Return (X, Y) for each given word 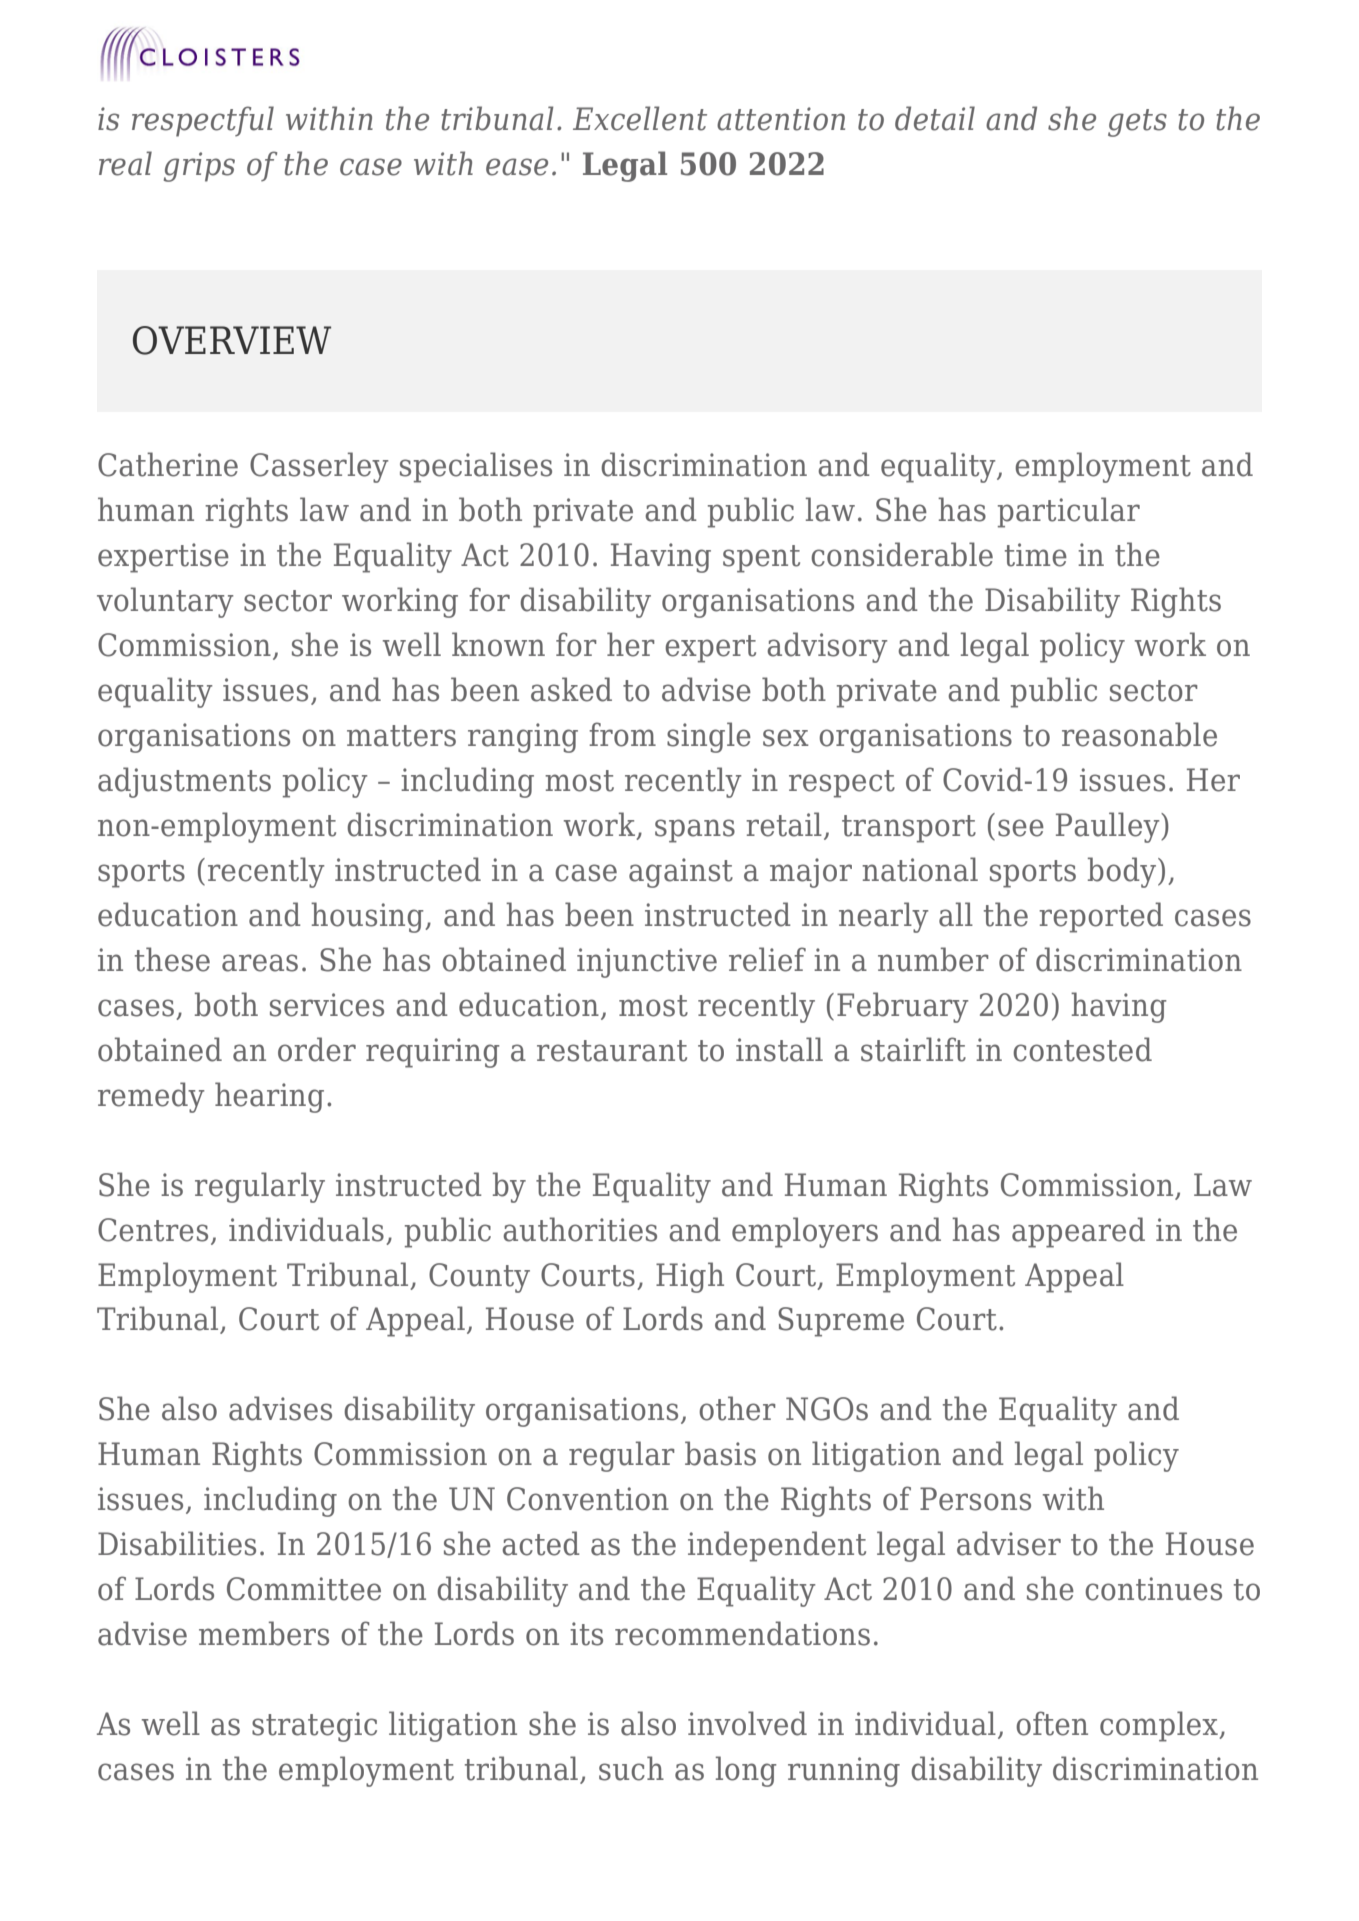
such (631, 1768)
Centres (153, 1230)
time (1036, 555)
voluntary (165, 602)
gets (1137, 123)
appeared (1078, 1232)
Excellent (640, 118)
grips (199, 167)
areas (260, 963)
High (690, 1277)
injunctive (647, 963)
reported (1101, 917)
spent (761, 559)
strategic (314, 1727)
